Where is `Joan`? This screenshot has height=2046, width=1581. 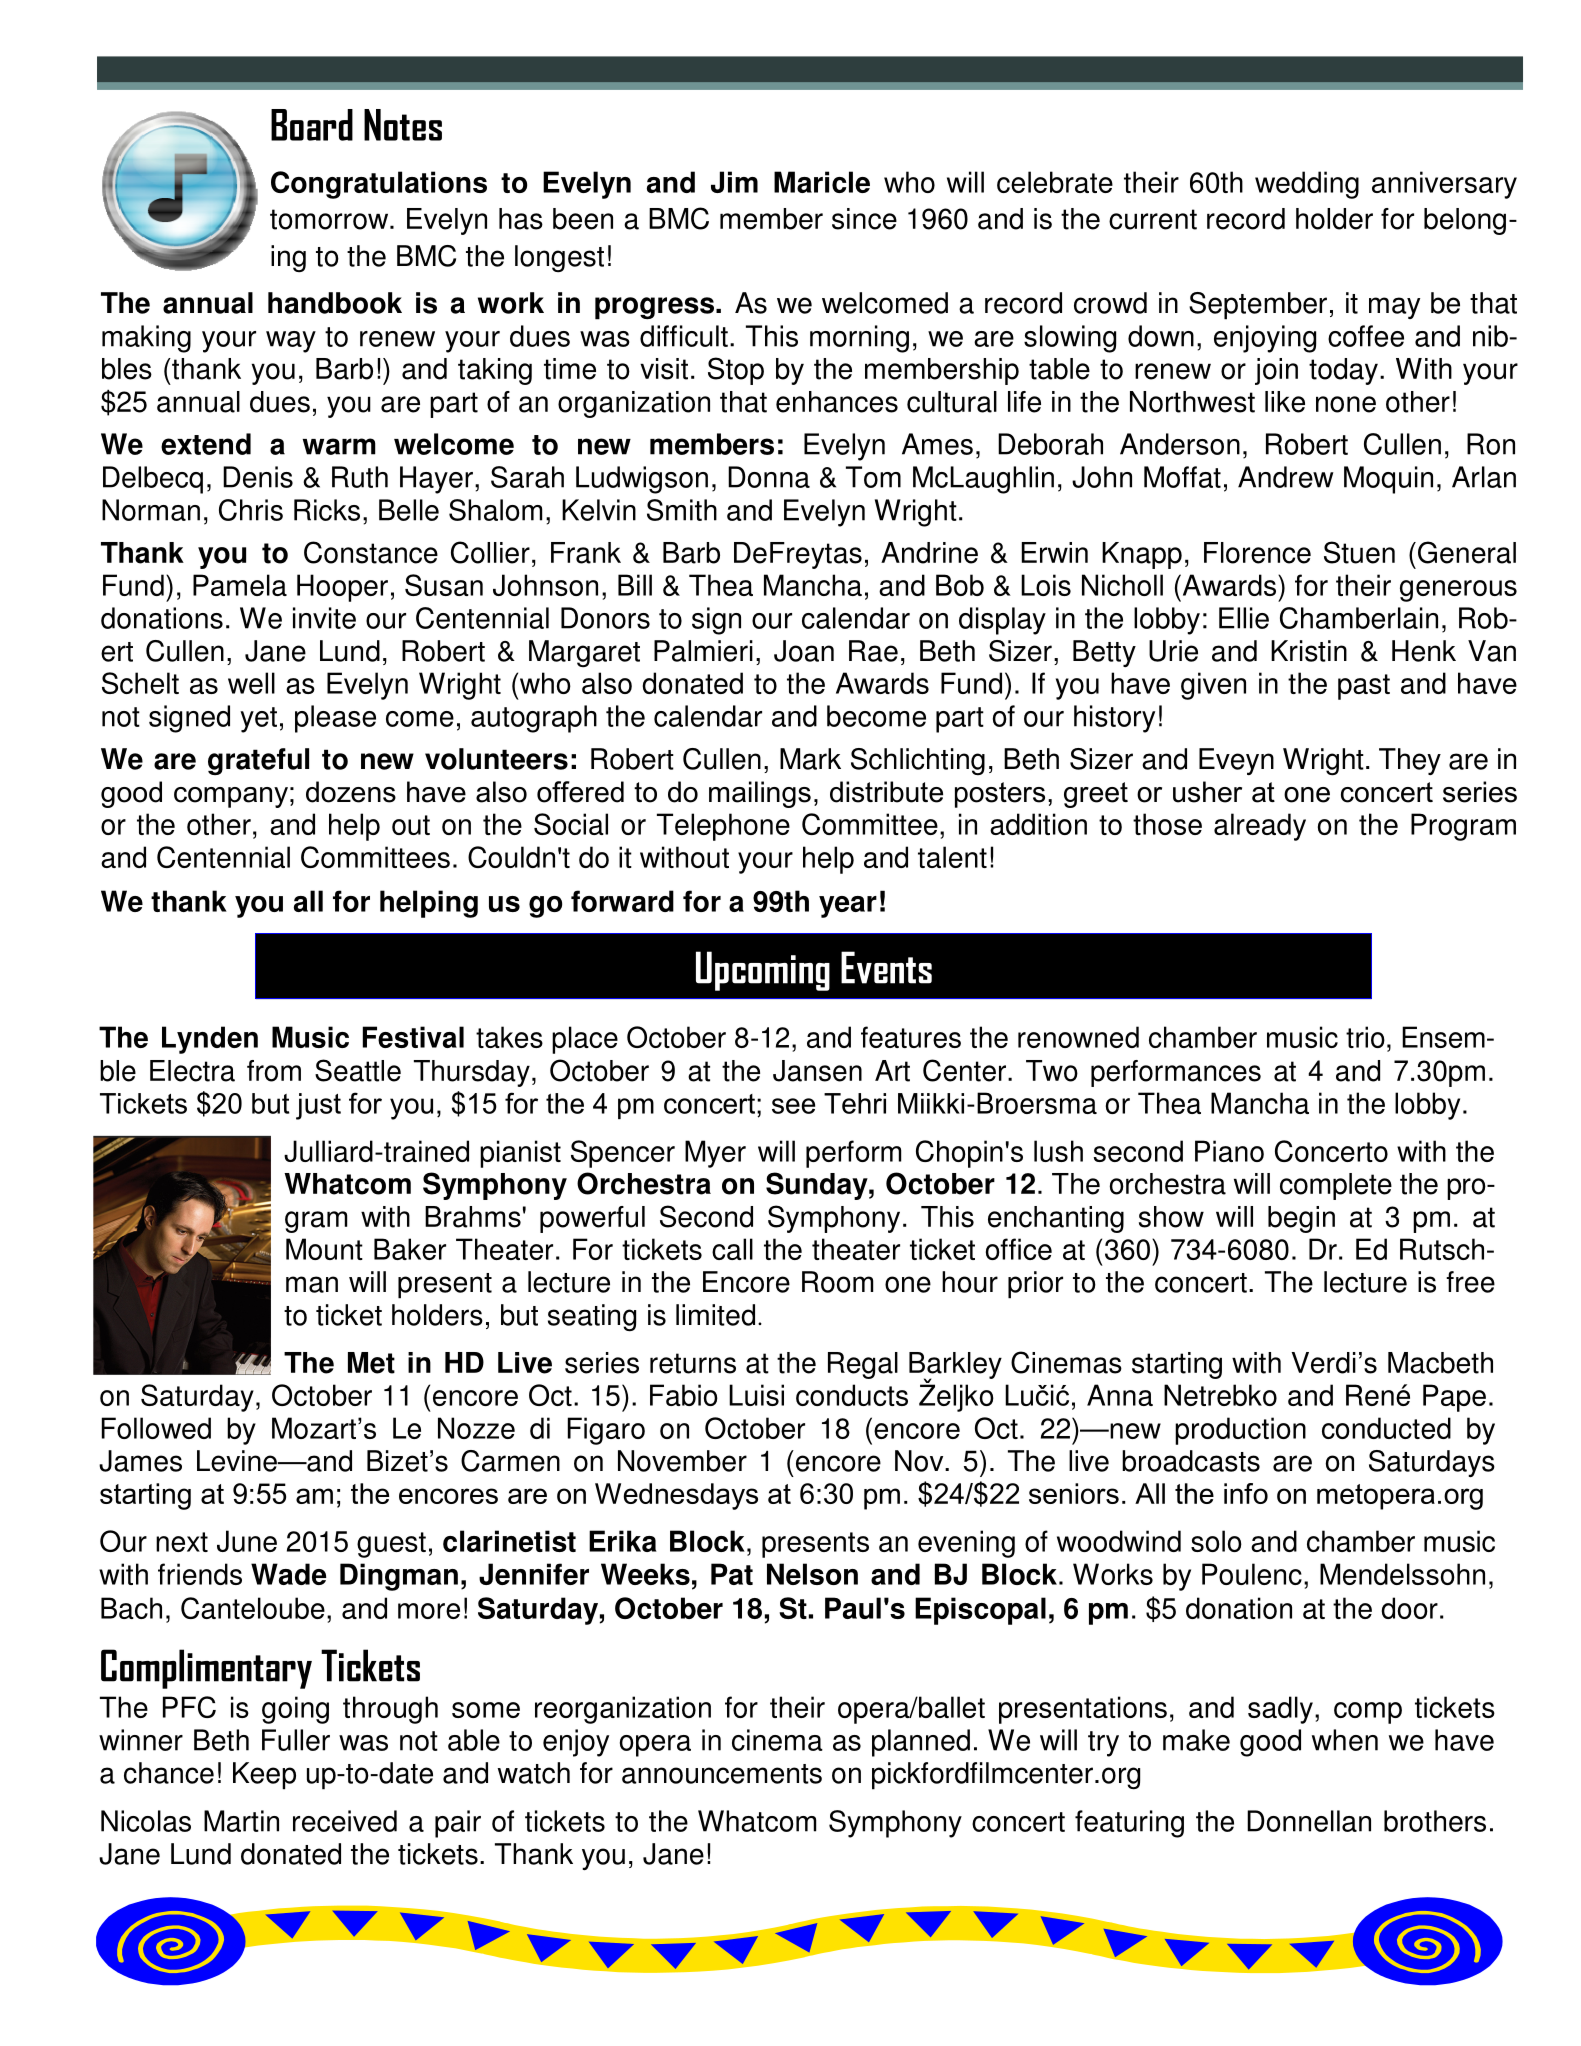 Joan is located at coordinates (804, 651).
